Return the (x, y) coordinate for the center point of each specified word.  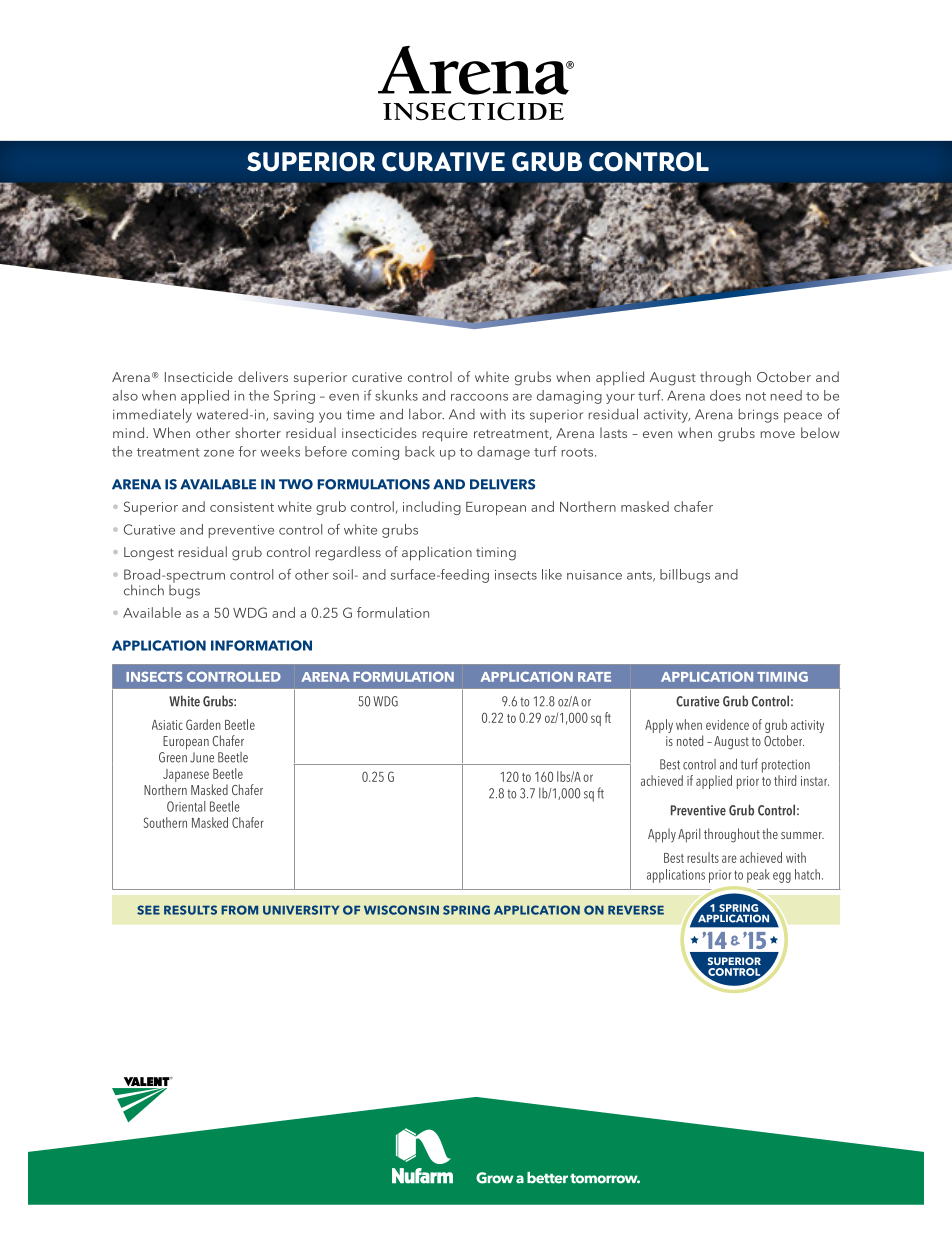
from (239, 910)
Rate (594, 677)
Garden (203, 724)
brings (759, 416)
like (552, 574)
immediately (152, 415)
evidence (727, 724)
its (518, 414)
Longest (149, 554)
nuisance (594, 575)
